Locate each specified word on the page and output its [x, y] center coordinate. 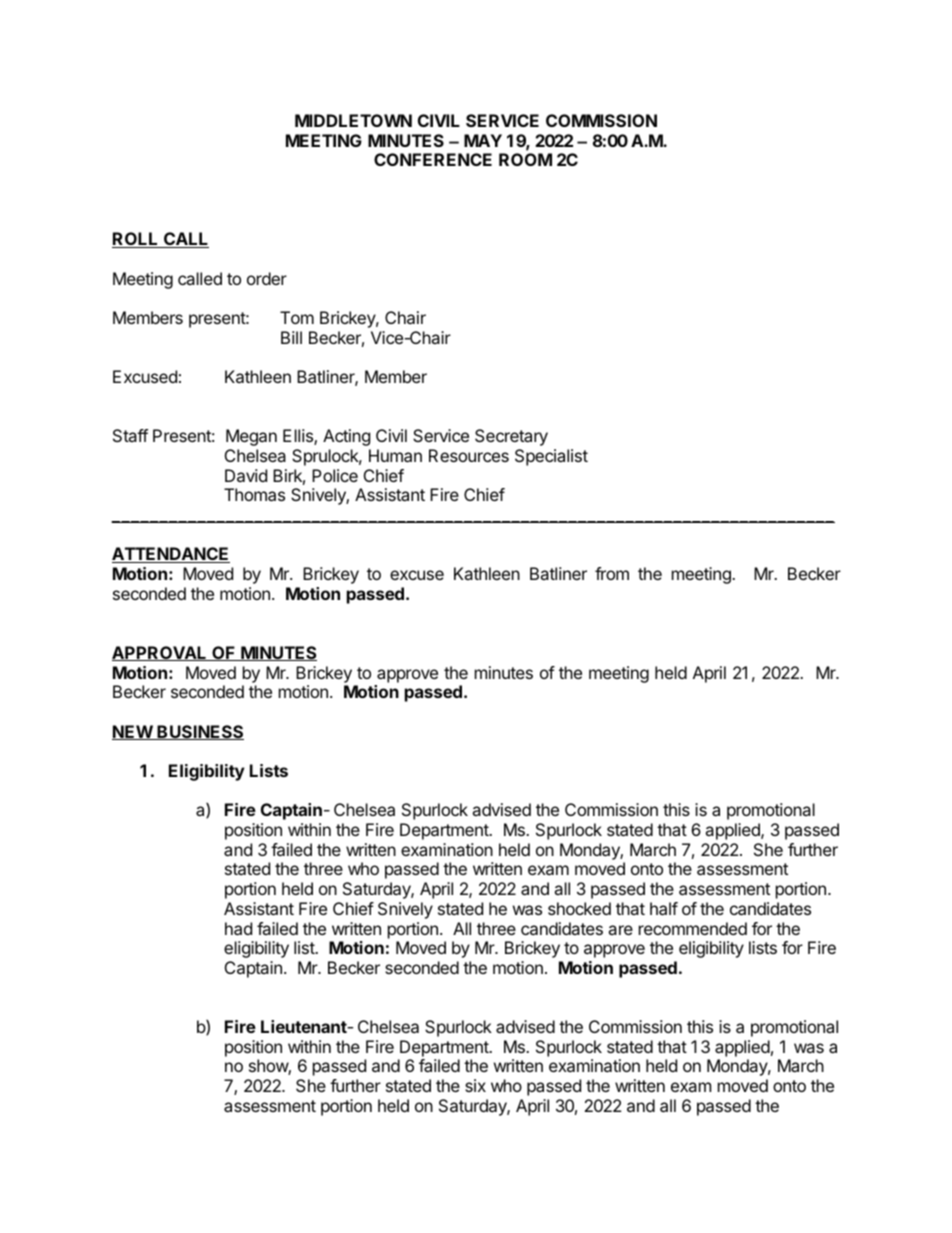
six [475, 1085]
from [612, 573]
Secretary [511, 437]
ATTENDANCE [171, 555]
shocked [579, 908]
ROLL [136, 240]
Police [335, 475]
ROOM [525, 159]
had [238, 928]
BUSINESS [200, 732]
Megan [251, 437]
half [664, 908]
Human [395, 455]
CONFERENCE [433, 159]
